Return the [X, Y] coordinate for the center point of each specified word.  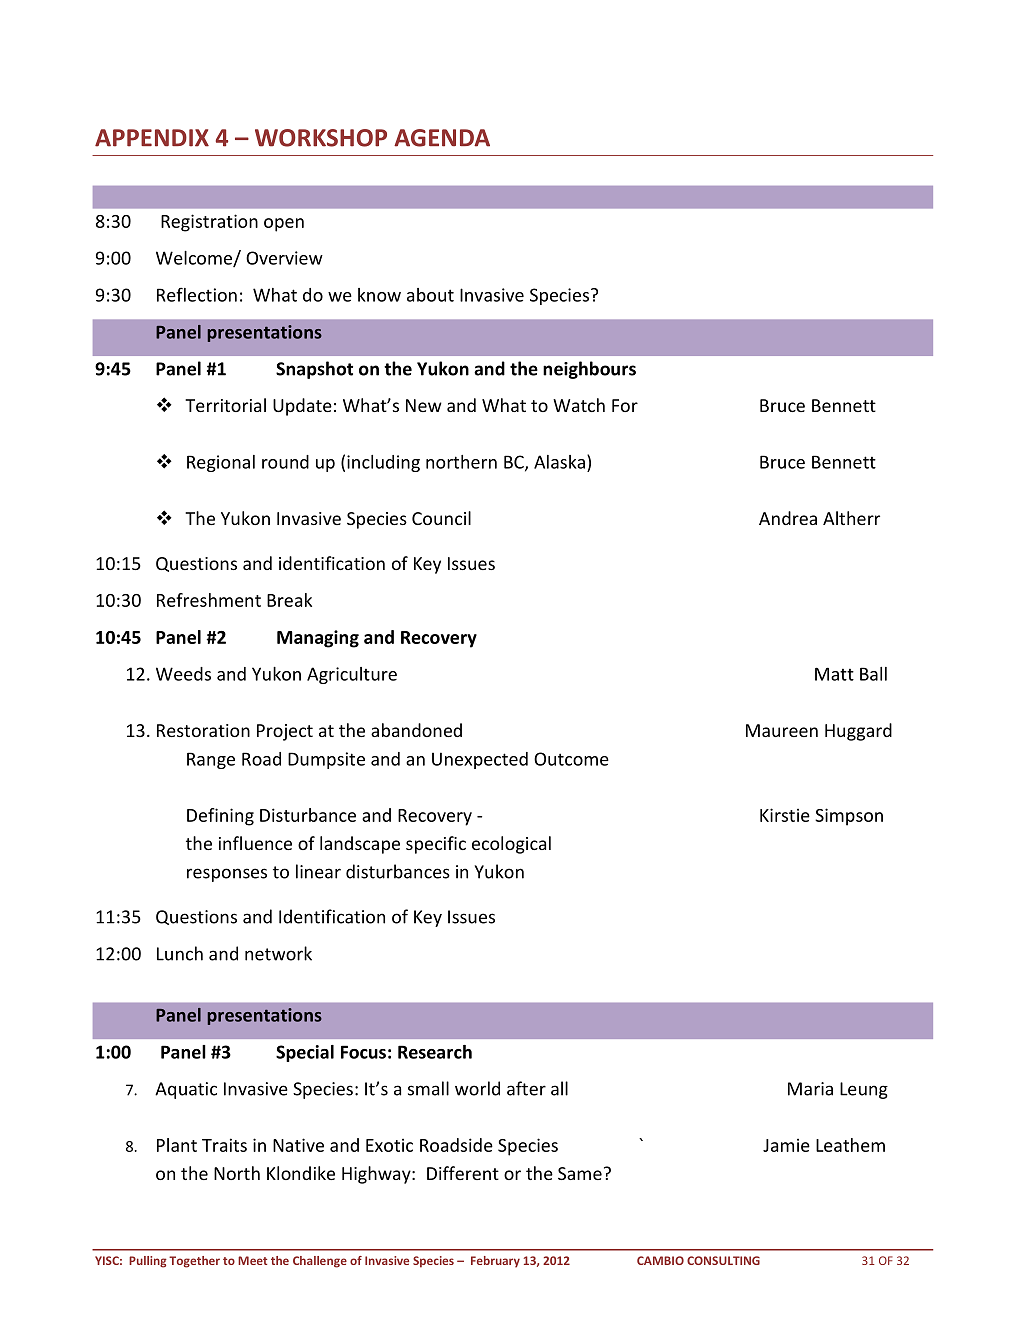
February [495, 1262]
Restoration [203, 730]
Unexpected [480, 760]
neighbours [589, 370]
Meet [252, 1260]
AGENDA [442, 138]
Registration [209, 223]
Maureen [782, 730]
